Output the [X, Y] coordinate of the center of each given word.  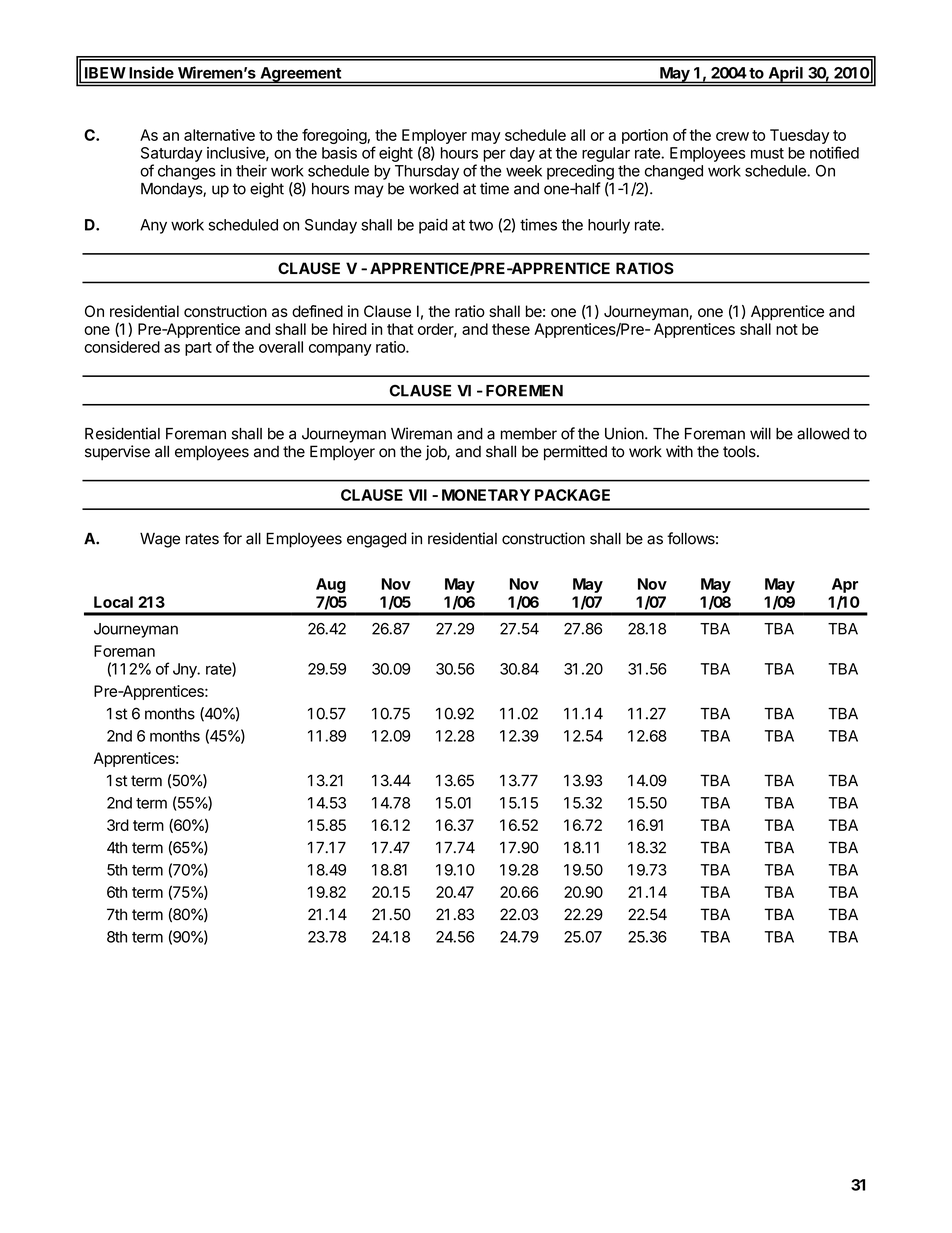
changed [674, 172]
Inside [152, 72]
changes [187, 172]
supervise [117, 453]
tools [740, 451]
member [529, 434]
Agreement [300, 75]
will [760, 433]
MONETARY [486, 495]
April [785, 74]
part [198, 349]
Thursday [427, 172]
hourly [609, 226]
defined [317, 311]
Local [113, 602]
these [511, 329]
